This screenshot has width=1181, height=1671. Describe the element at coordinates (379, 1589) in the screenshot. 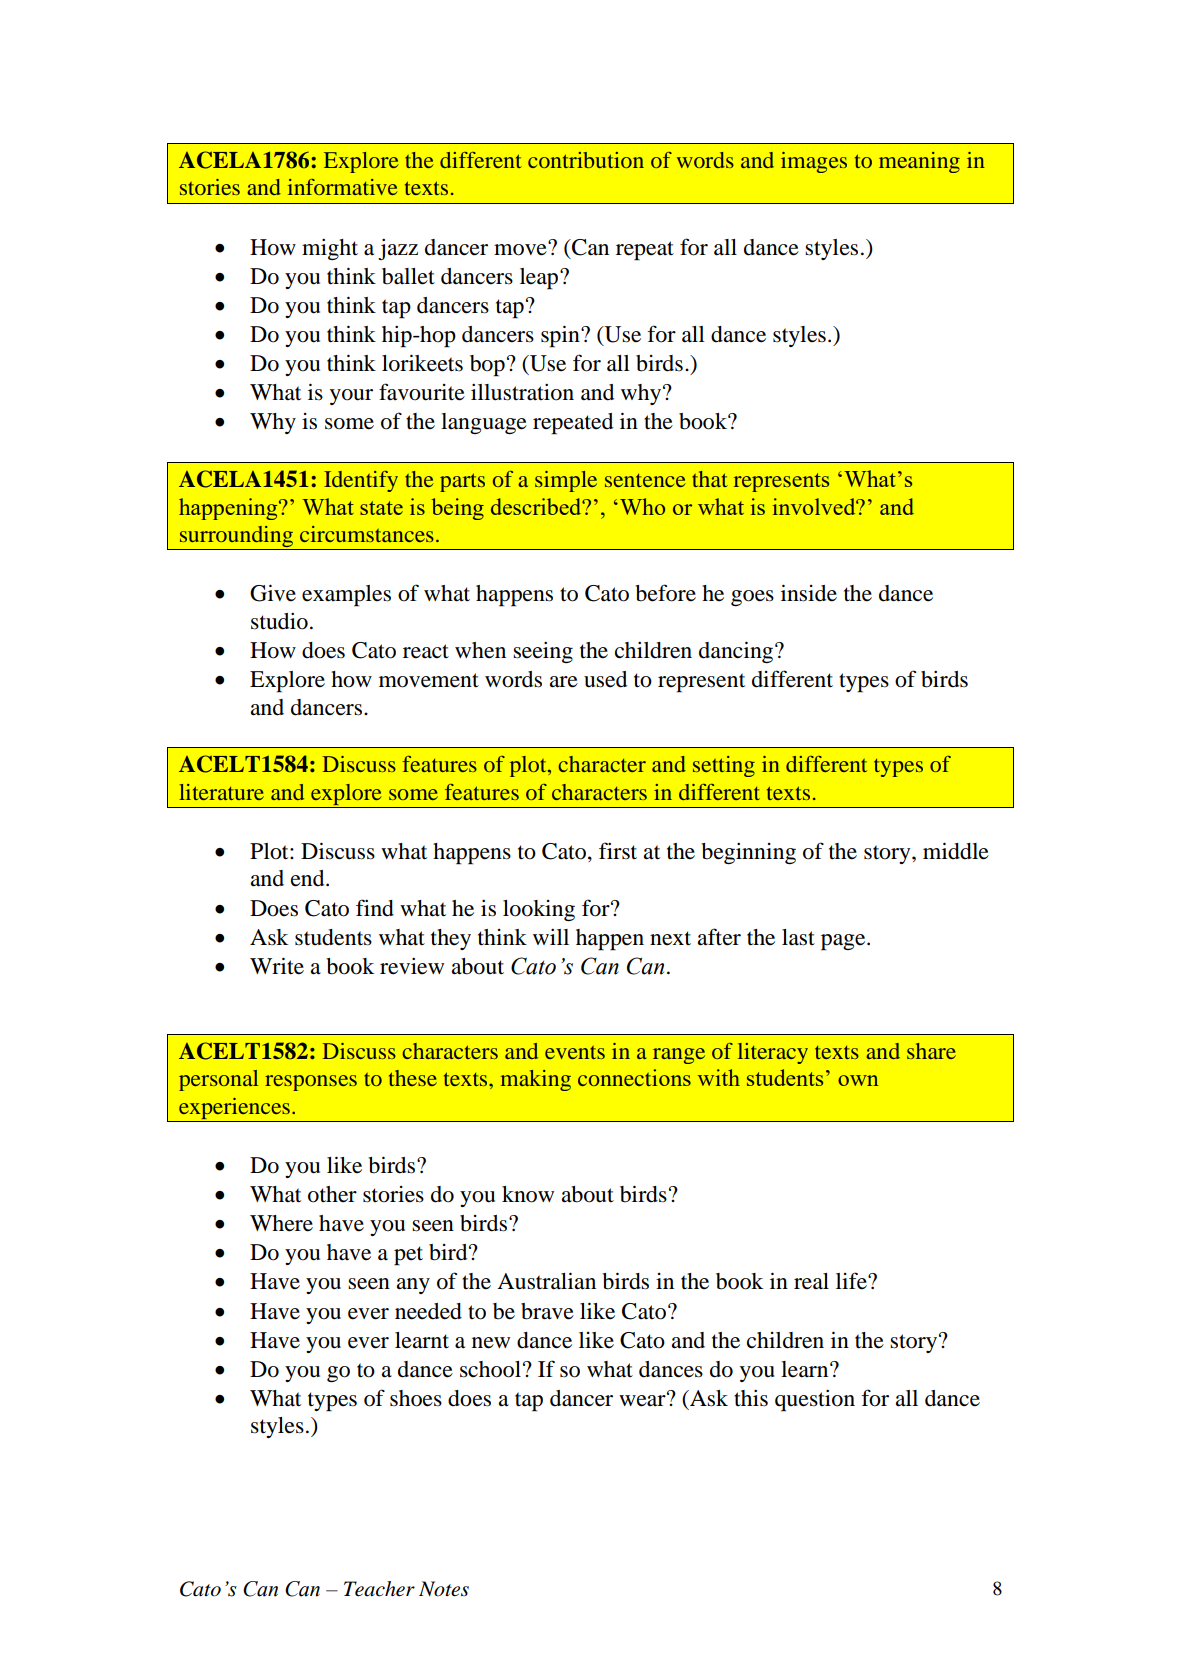

I see `Teacher` at that location.
